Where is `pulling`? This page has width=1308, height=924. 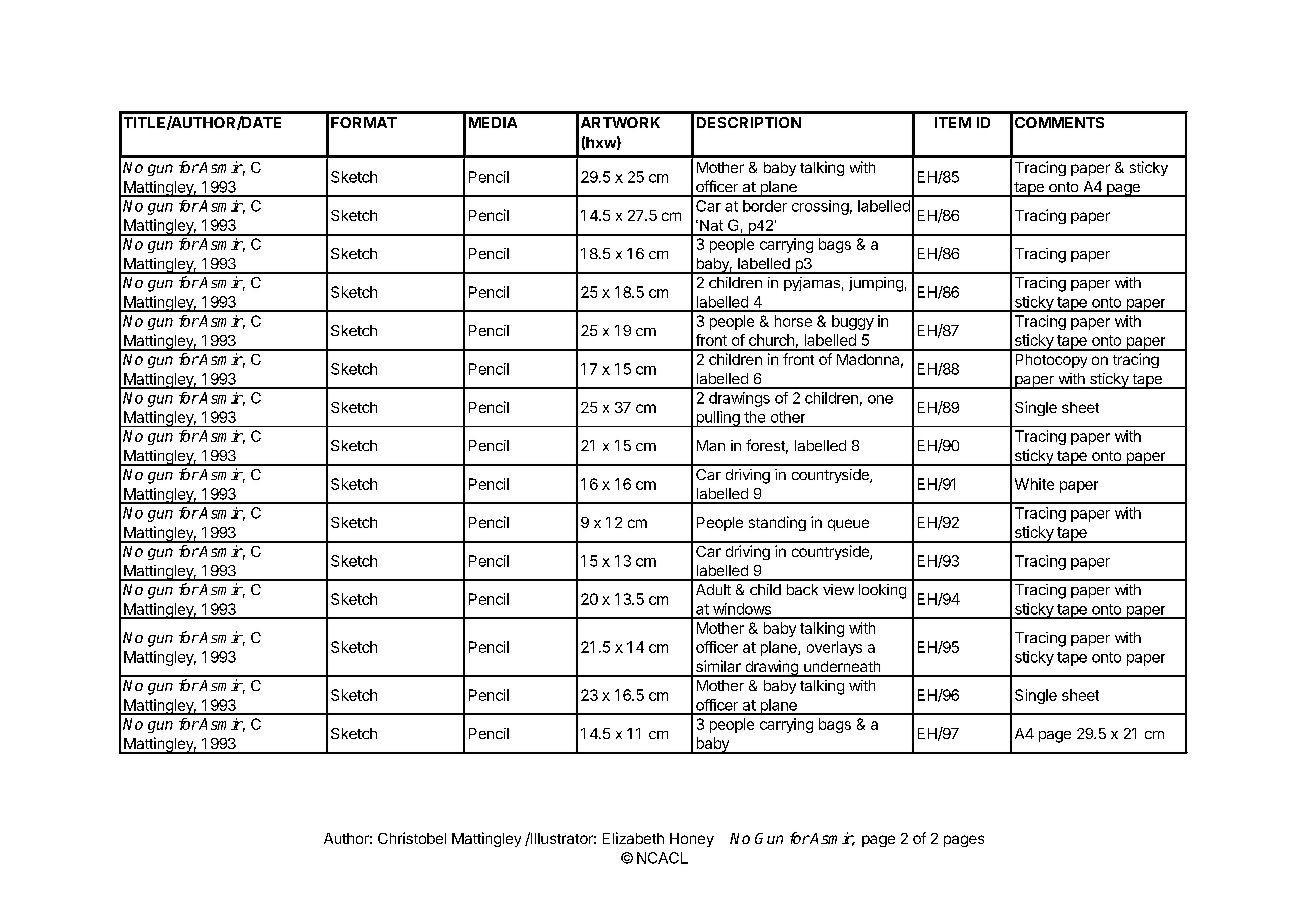
pulling is located at coordinates (718, 419).
